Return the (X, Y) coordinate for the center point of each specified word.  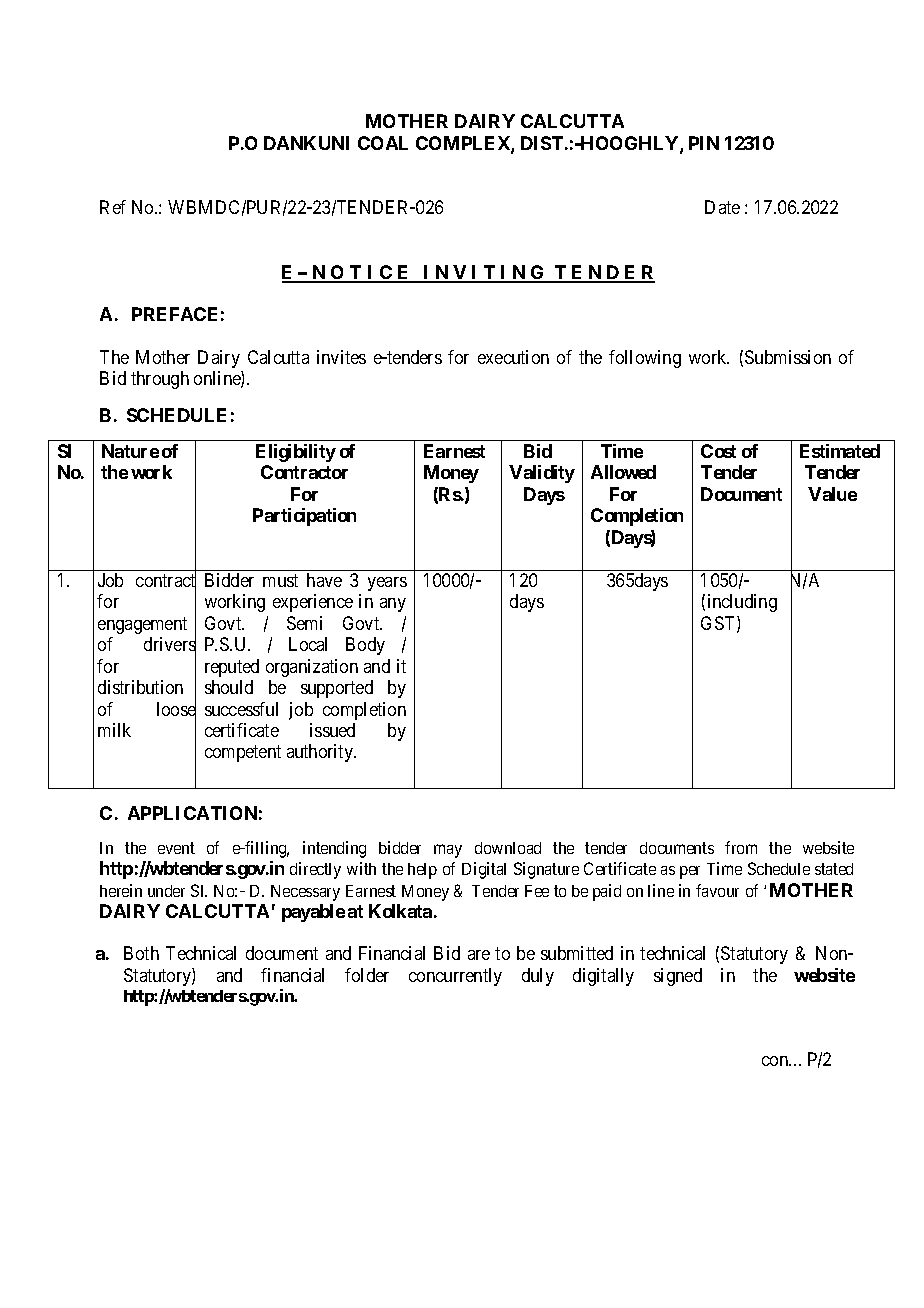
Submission (788, 357)
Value (832, 494)
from (741, 847)
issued (332, 730)
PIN (704, 143)
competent (243, 754)
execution (513, 357)
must (280, 580)
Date (722, 207)
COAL (383, 143)
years (387, 584)
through (160, 380)
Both (141, 953)
